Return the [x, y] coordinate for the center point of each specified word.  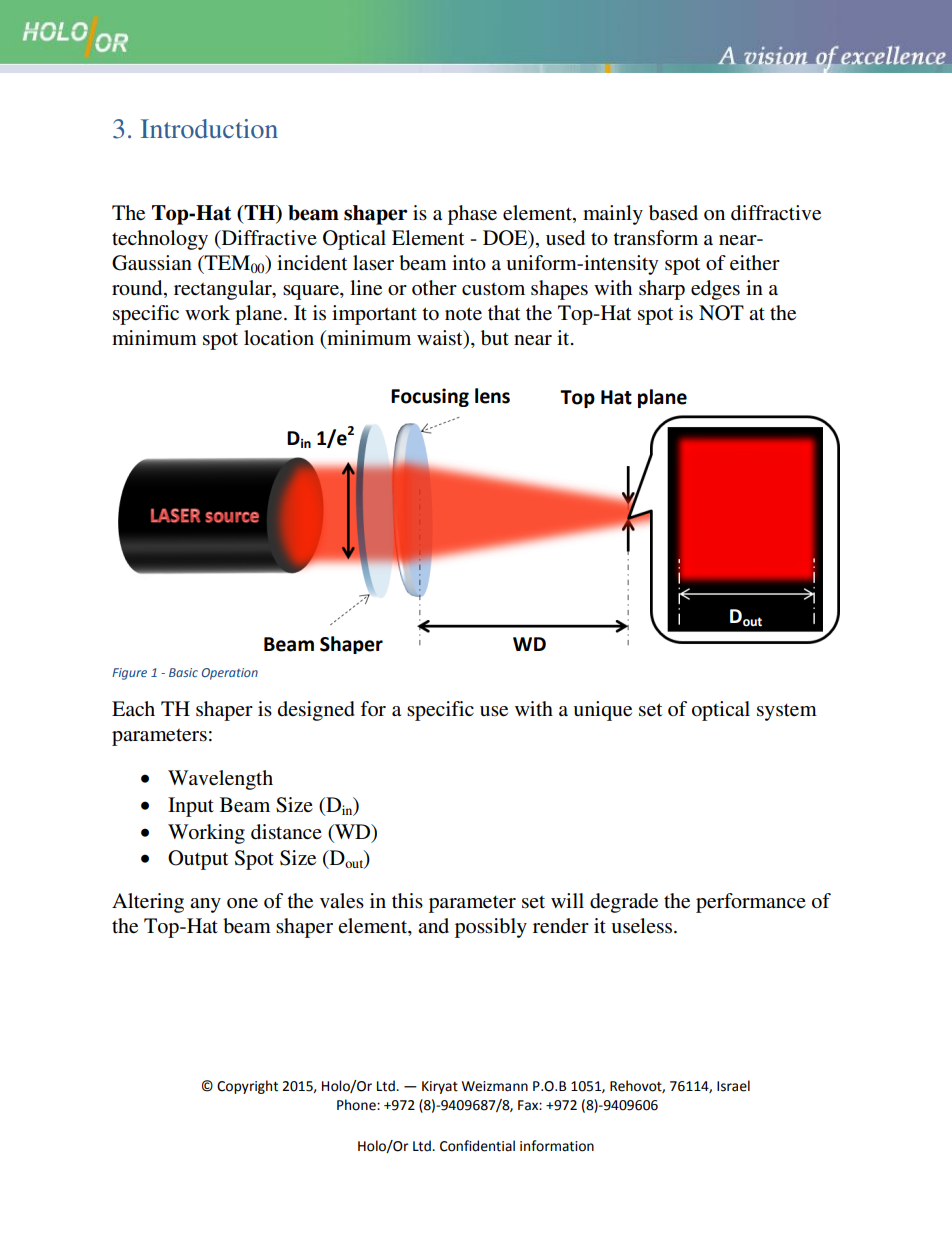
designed [316, 711]
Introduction [209, 128]
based [673, 213]
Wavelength [220, 780]
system [787, 712]
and [433, 925]
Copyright [247, 1087]
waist [441, 338]
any [205, 905]
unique [603, 711]
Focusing [430, 397]
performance [751, 903]
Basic [183, 672]
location [279, 338]
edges [715, 290]
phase [472, 215]
